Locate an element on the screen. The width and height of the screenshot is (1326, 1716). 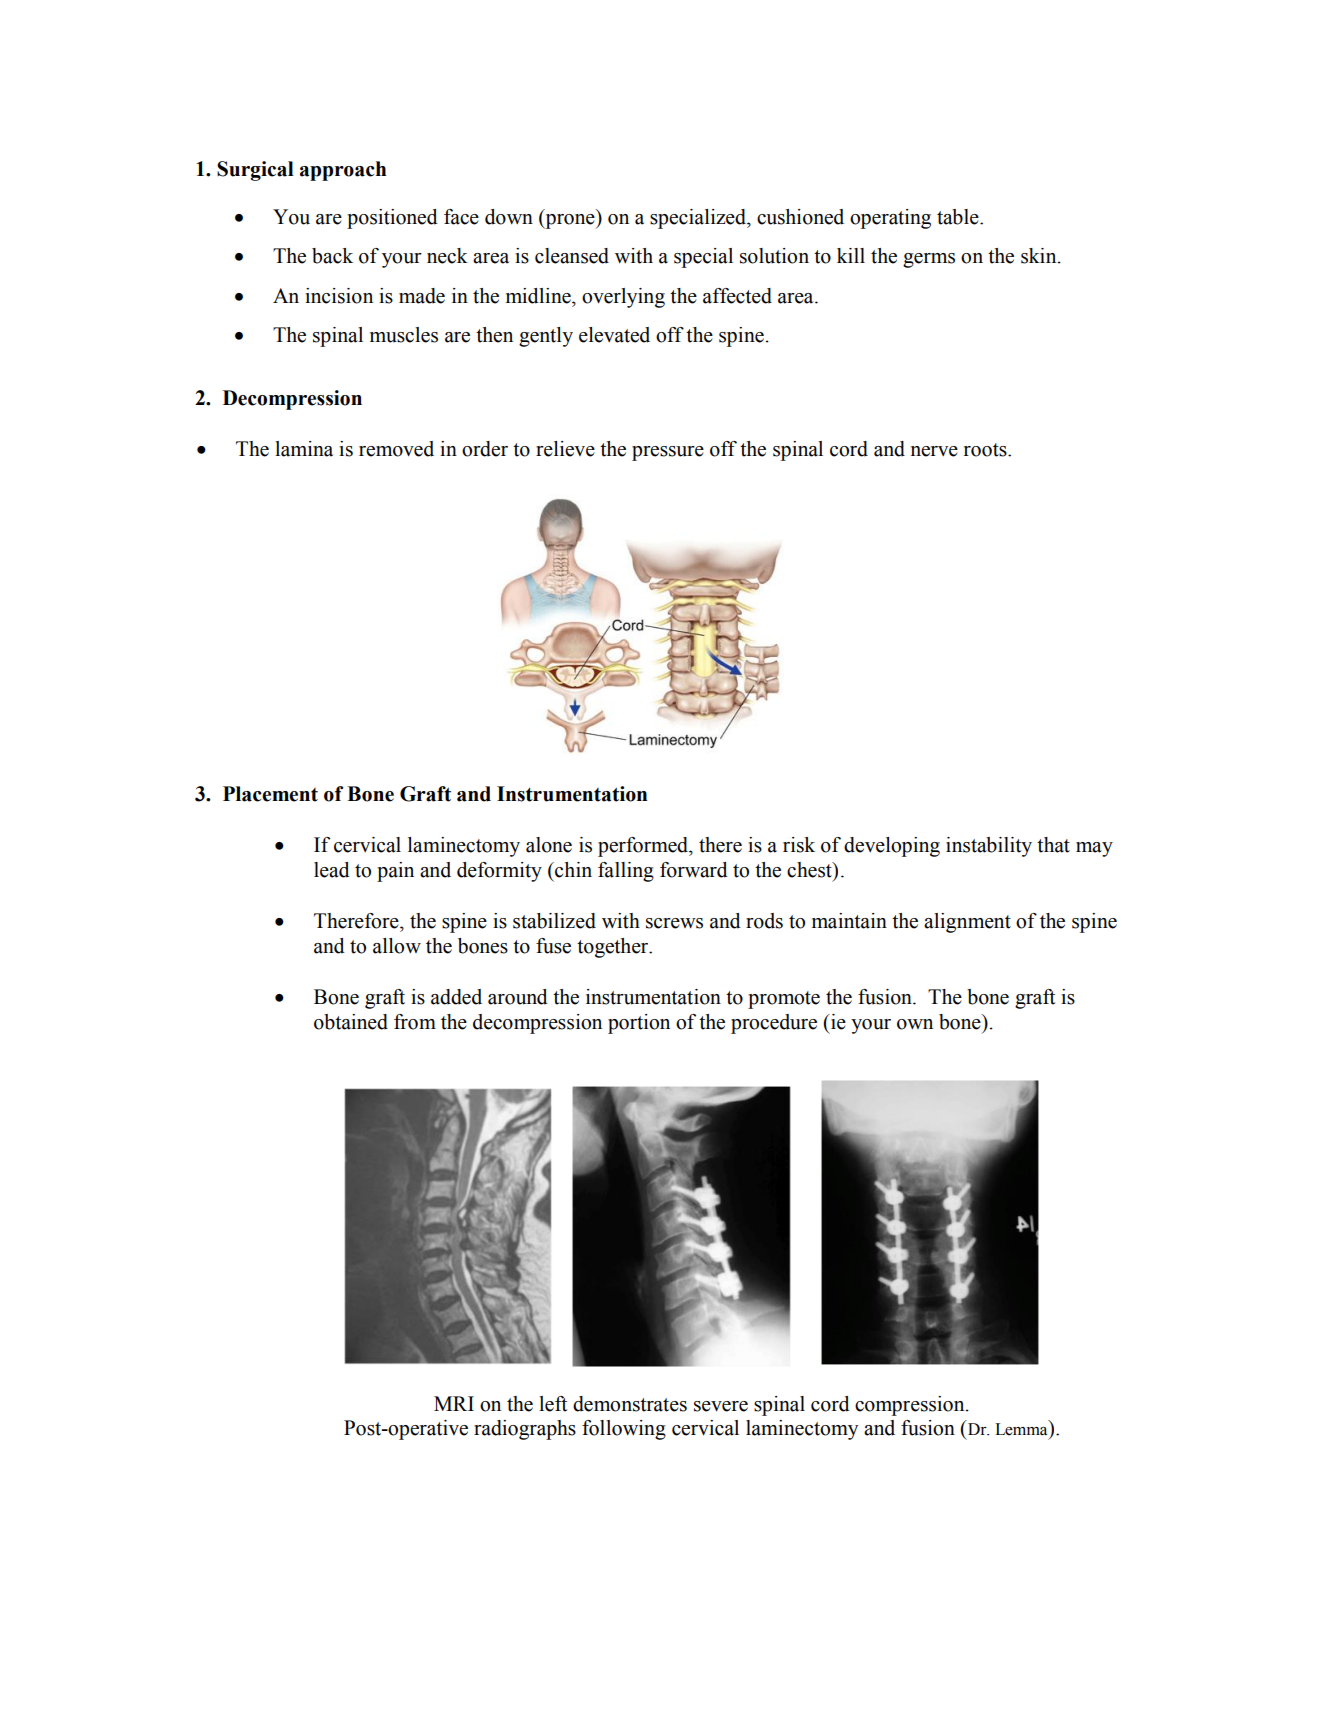
portion is located at coordinates (639, 1024).
